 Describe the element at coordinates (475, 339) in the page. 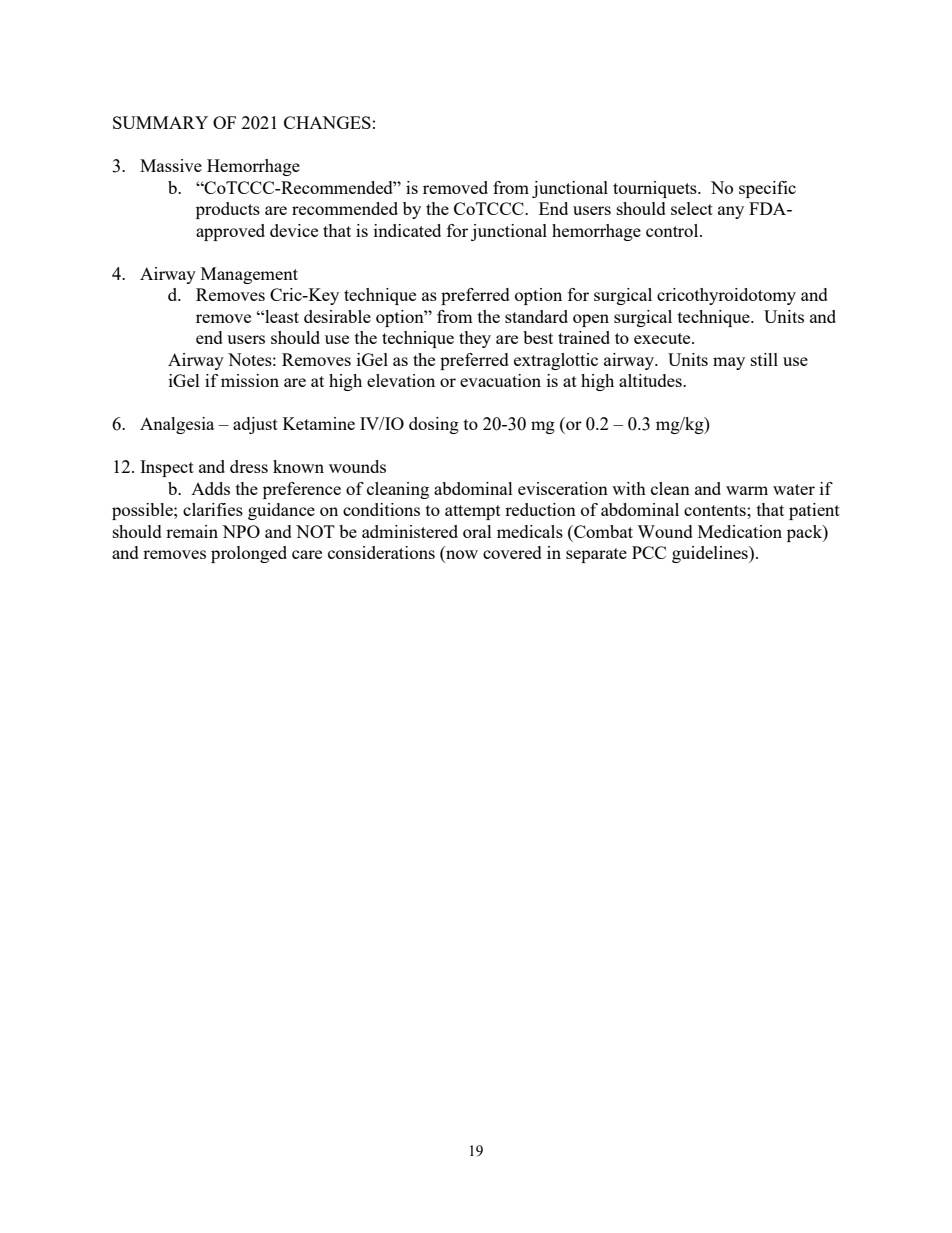

I see `they` at that location.
